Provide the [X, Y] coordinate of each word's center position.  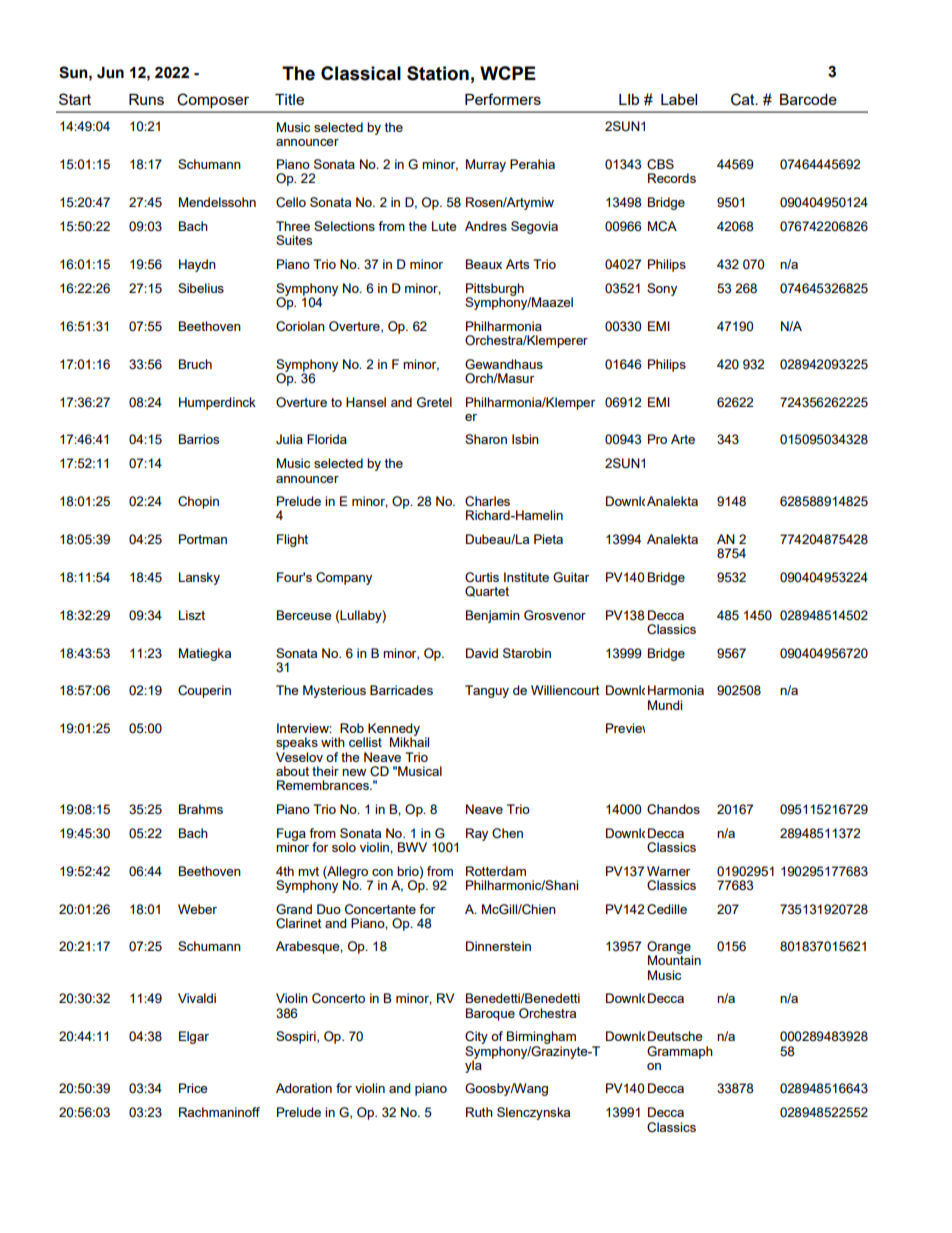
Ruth [479, 1112]
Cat [744, 99]
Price [193, 1088]
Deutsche [675, 1036]
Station [438, 73]
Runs [146, 99]
